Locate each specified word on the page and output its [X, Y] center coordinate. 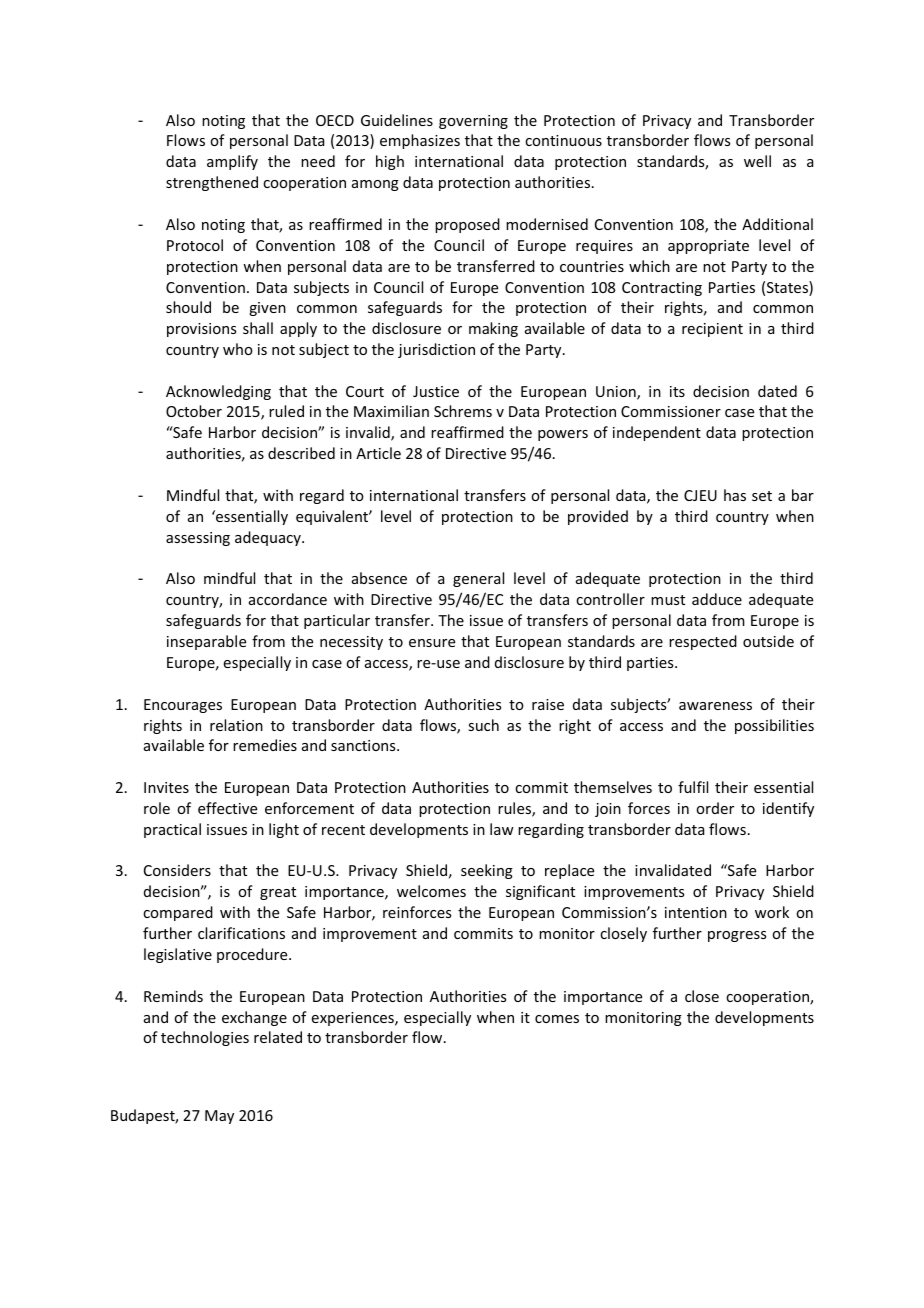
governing [473, 122]
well [757, 161]
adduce [717, 599]
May [219, 1117]
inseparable [206, 642]
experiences [354, 1019]
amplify [232, 162]
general [478, 579]
